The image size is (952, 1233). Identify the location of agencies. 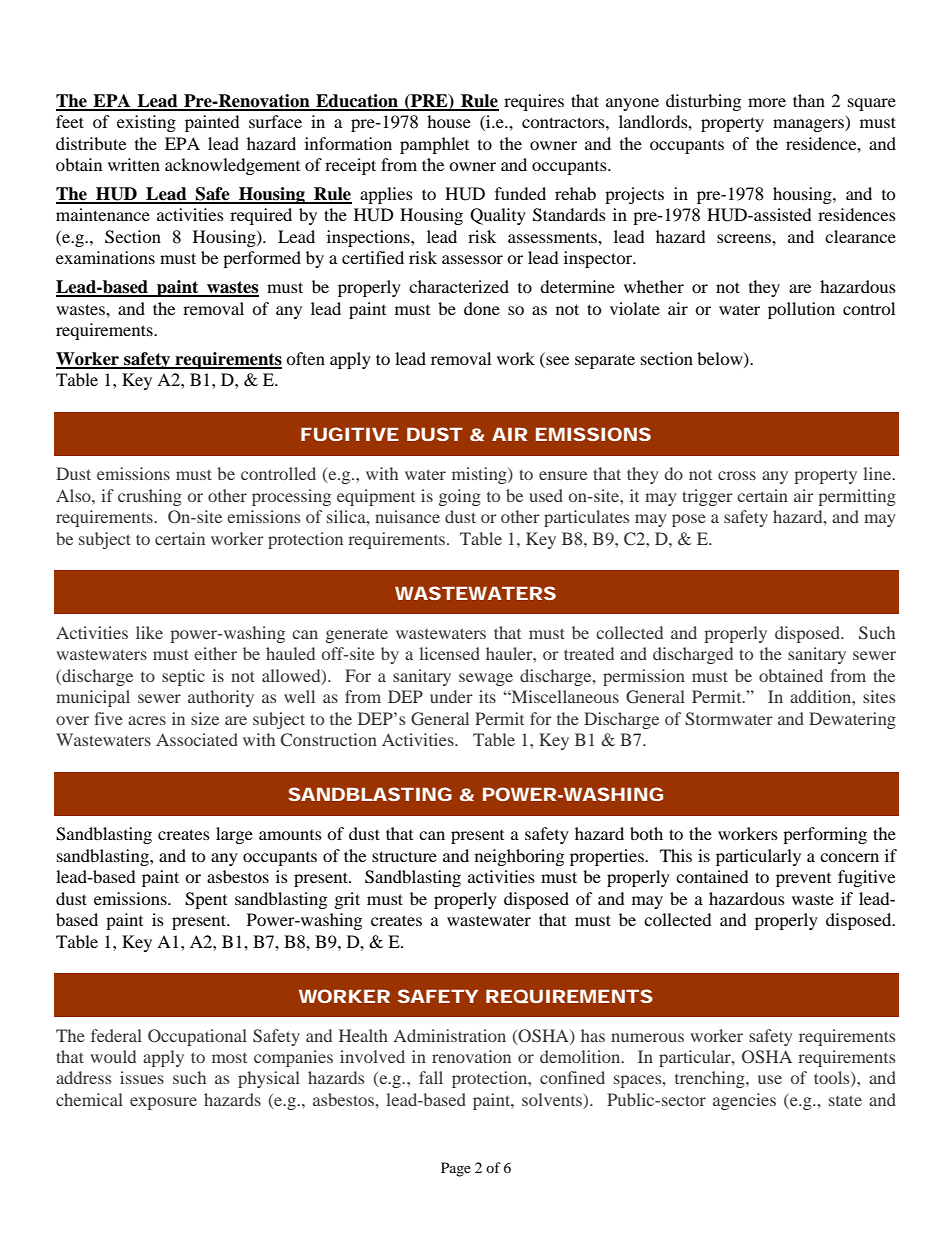
(744, 1101).
